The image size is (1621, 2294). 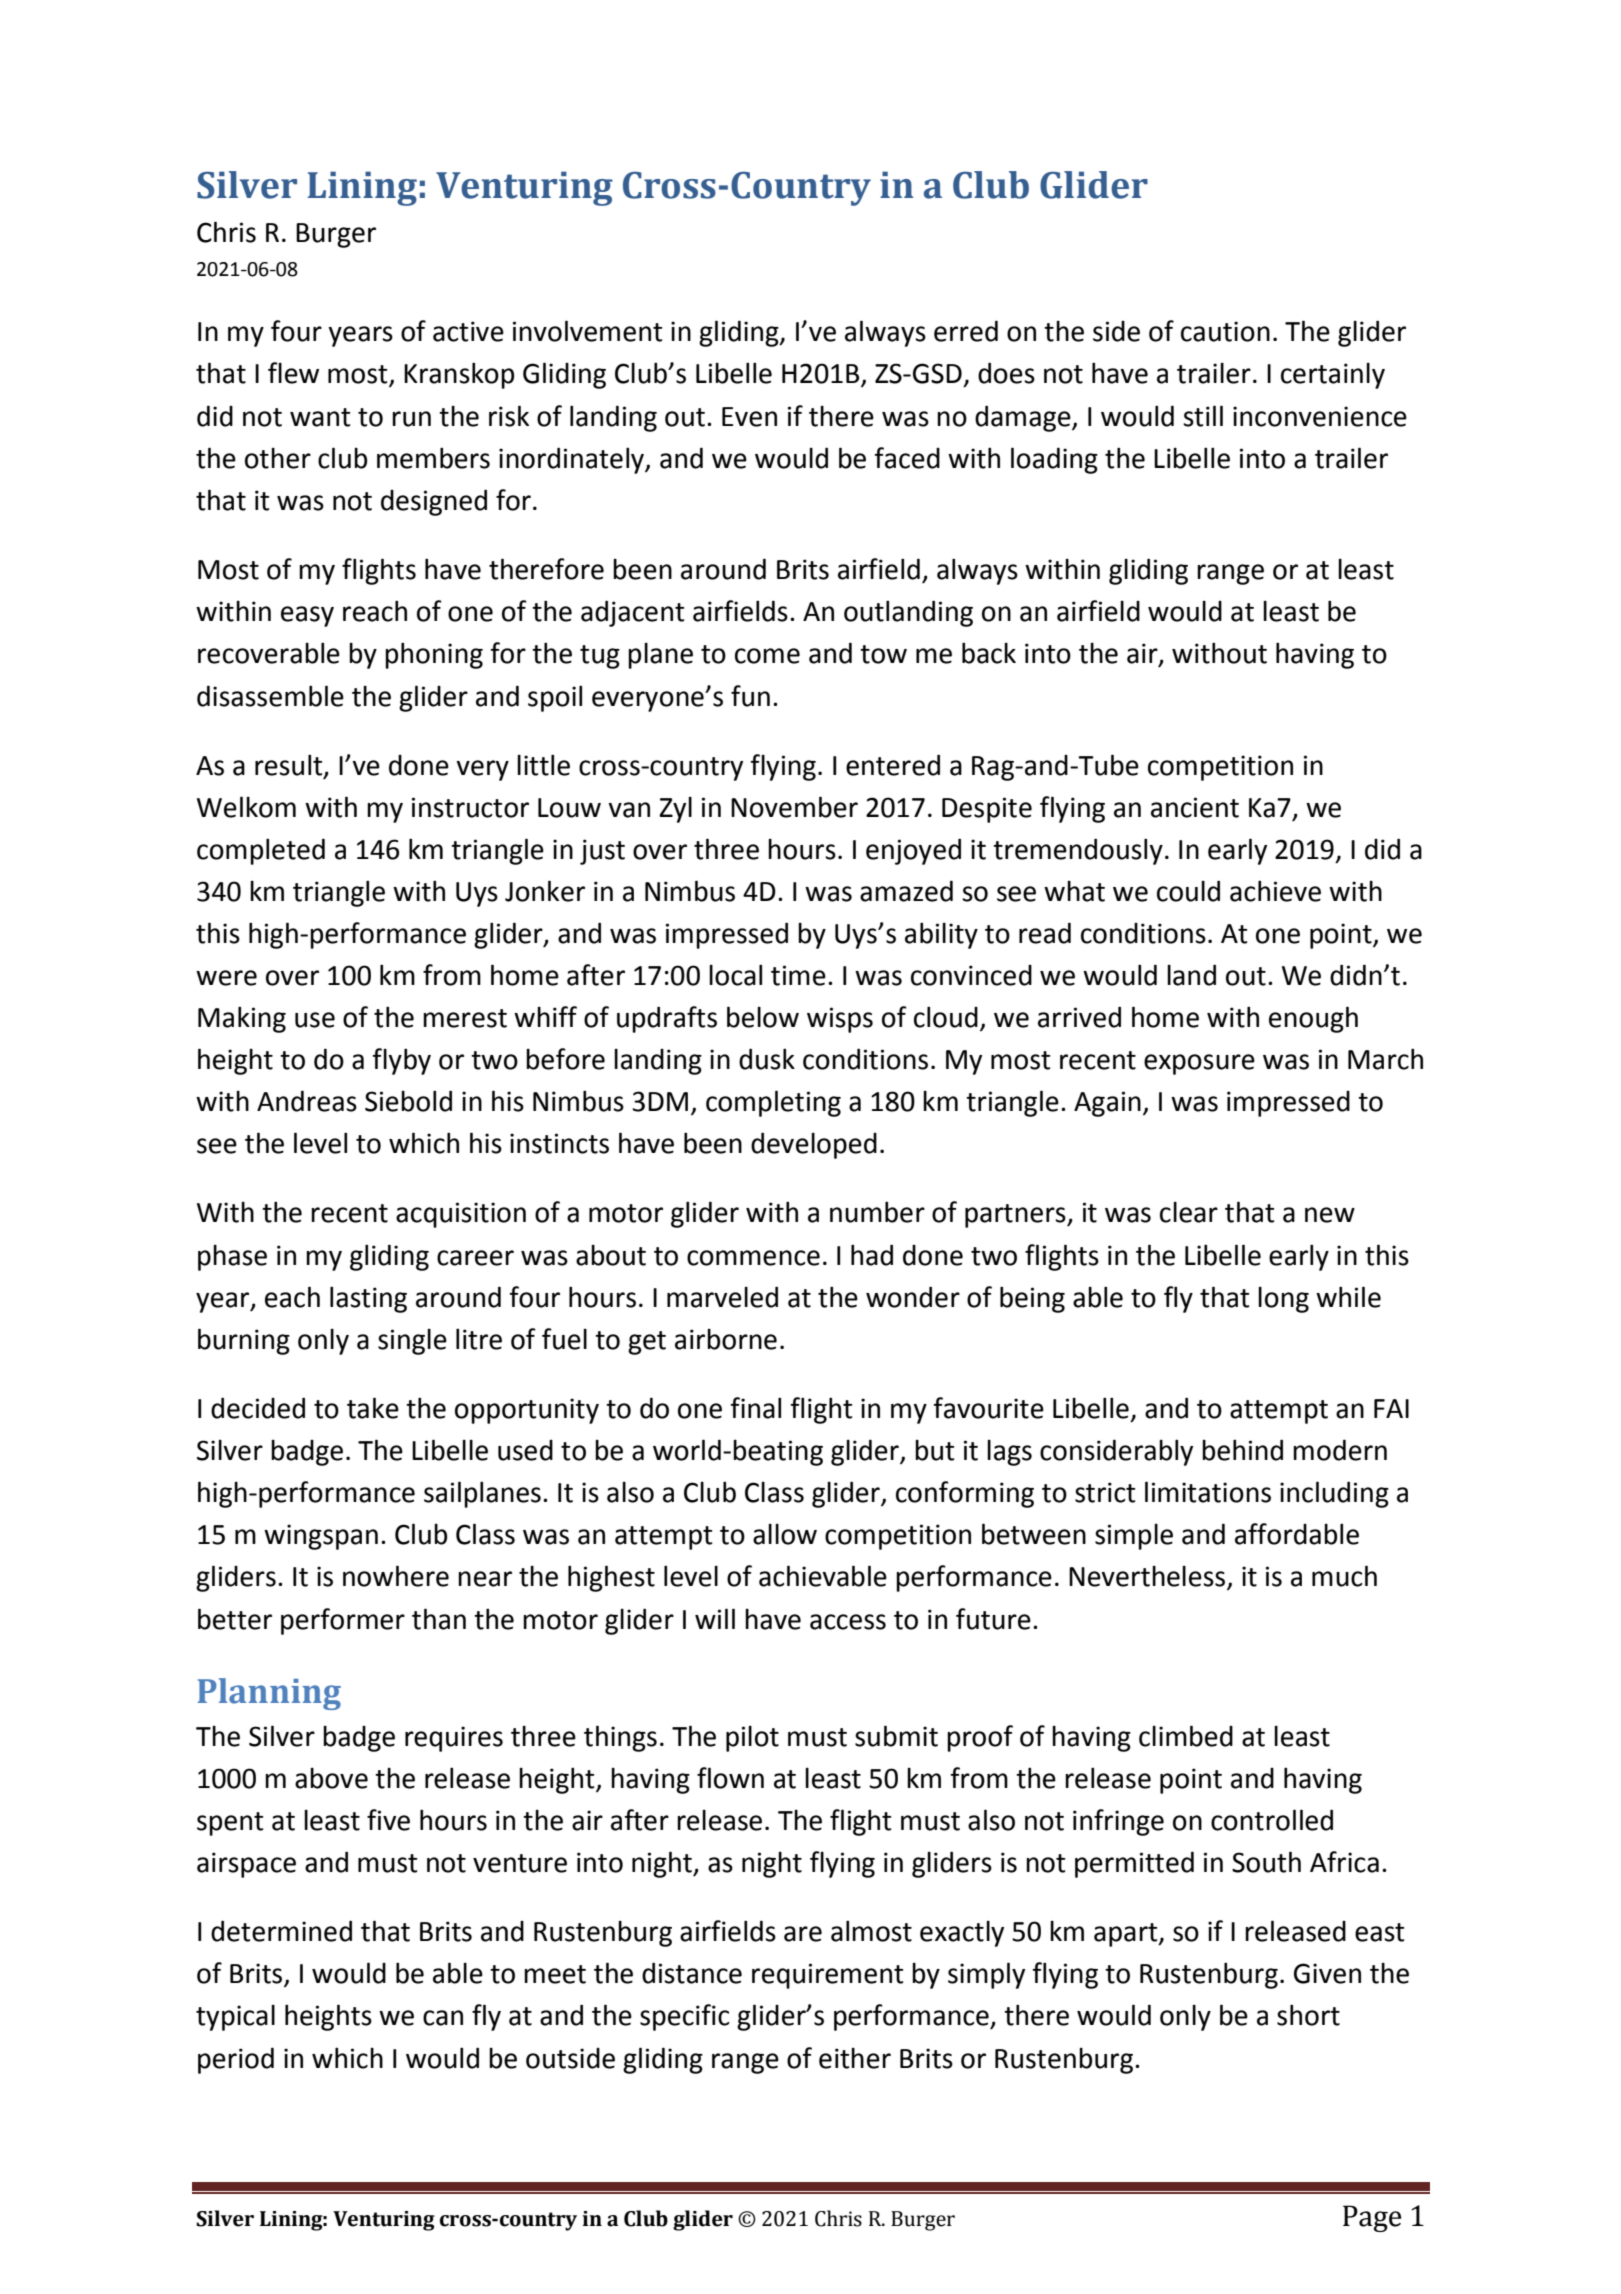 I want to click on period, so click(x=236, y=2060).
